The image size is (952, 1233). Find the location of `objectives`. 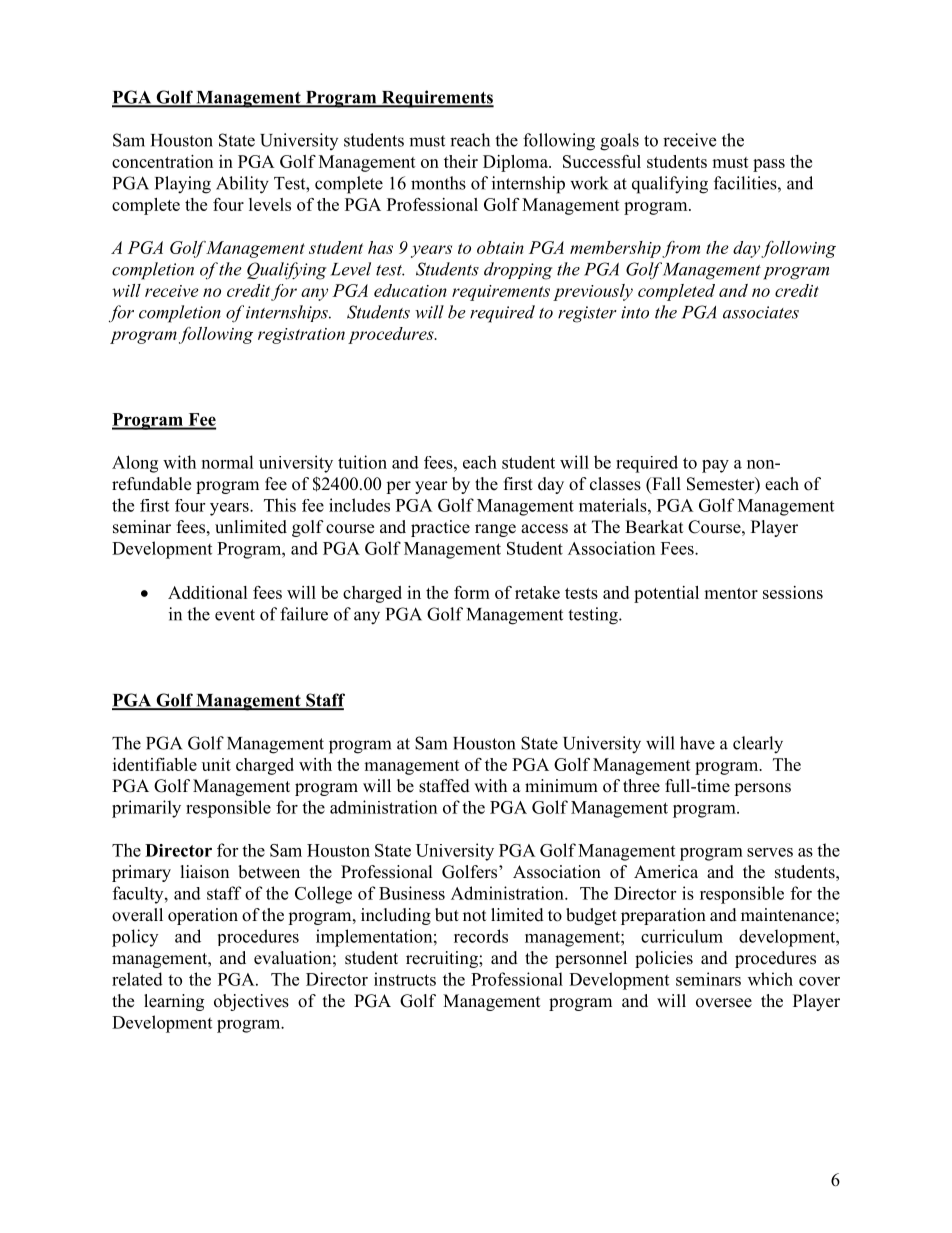

objectives is located at coordinates (251, 1002).
